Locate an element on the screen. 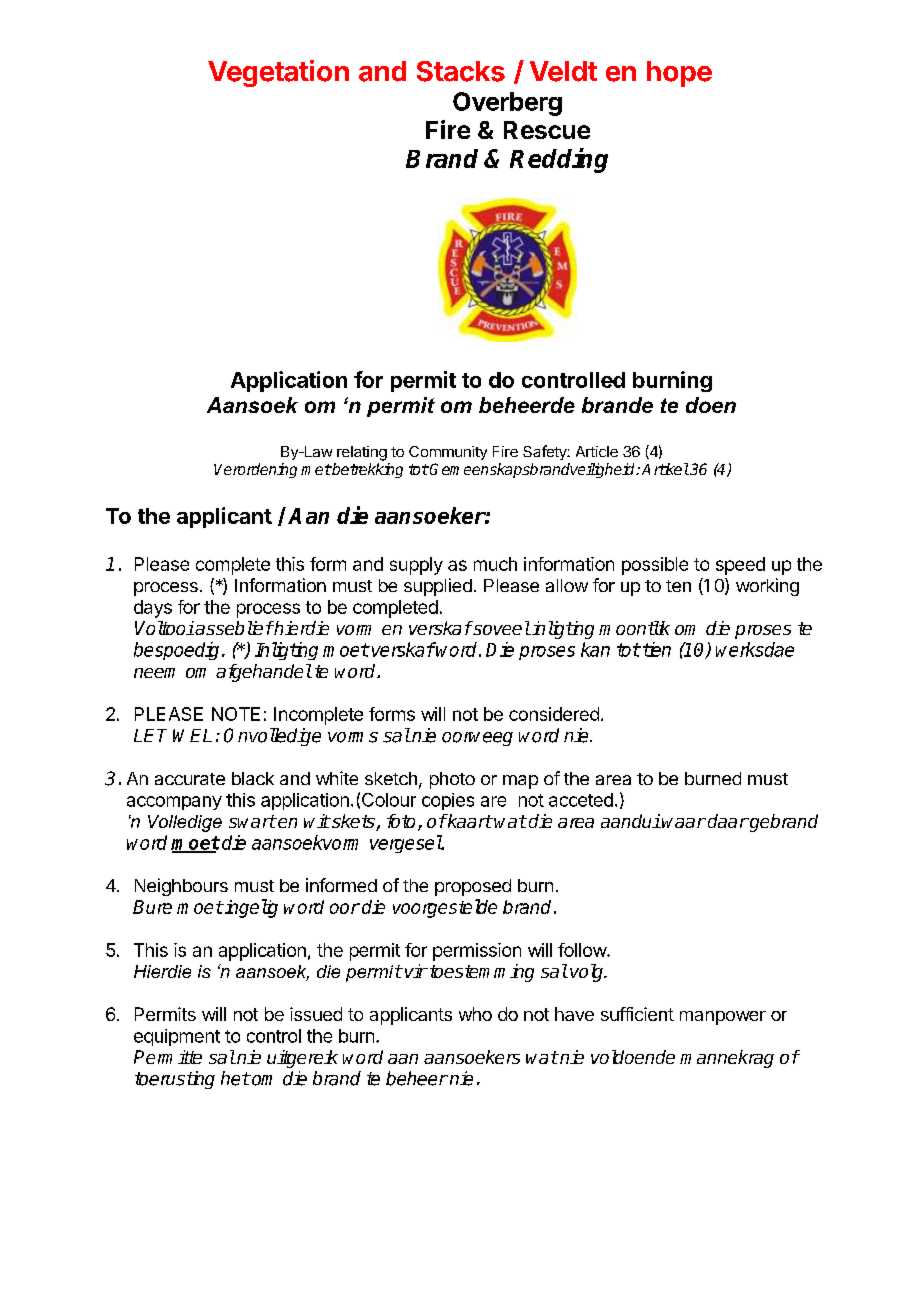 The image size is (924, 1308). het is located at coordinates (235, 1078).
